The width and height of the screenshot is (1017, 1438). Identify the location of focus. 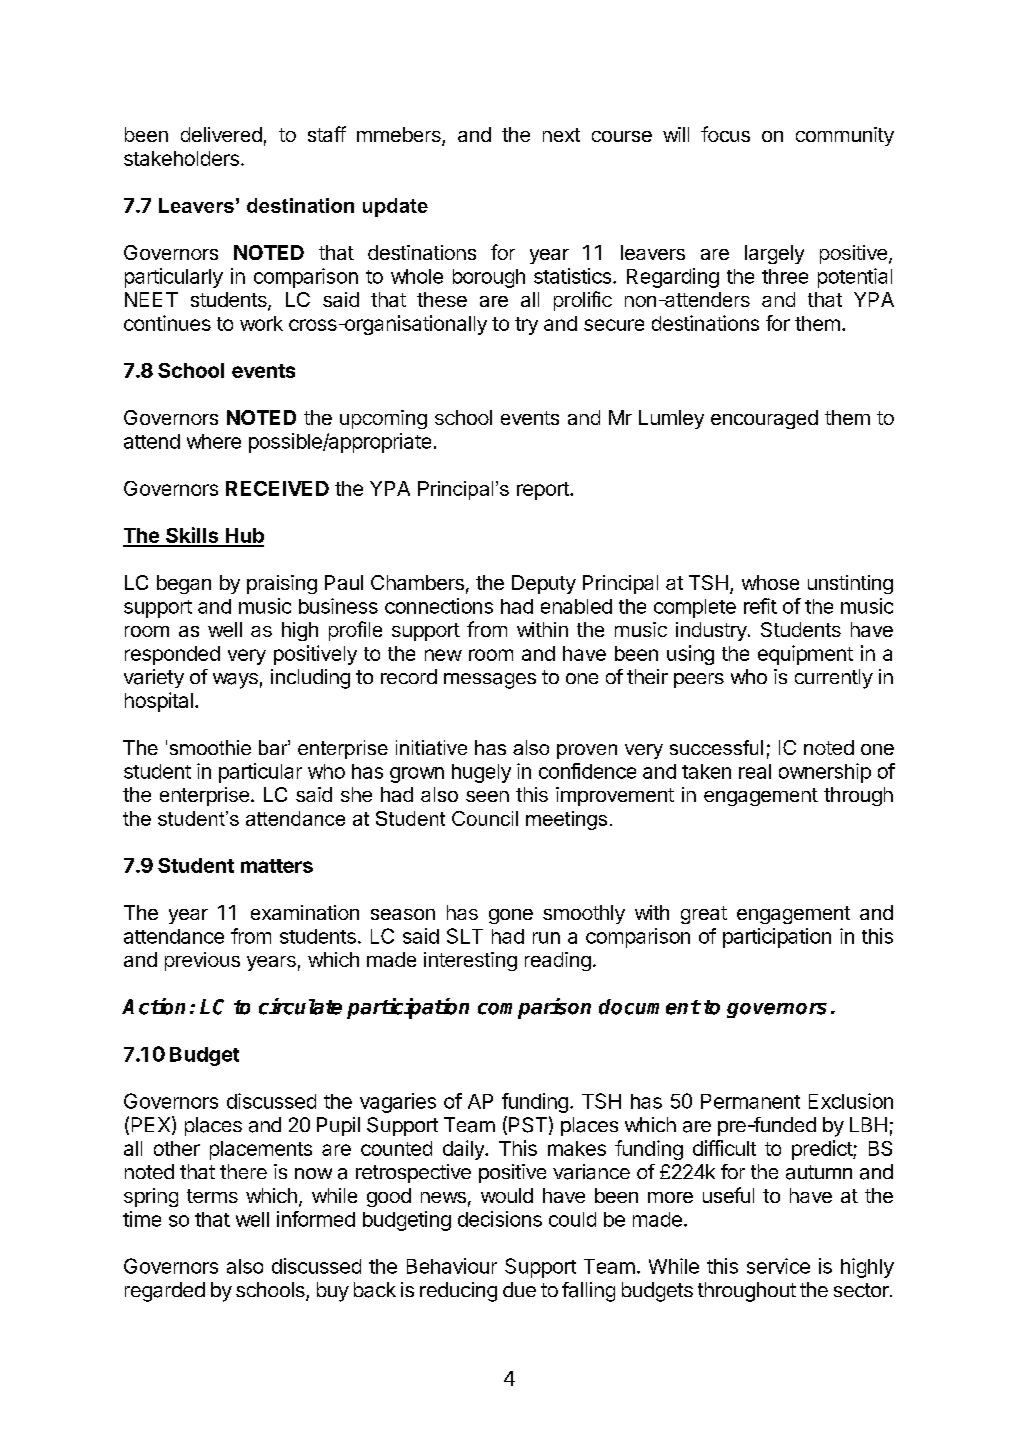
(725, 134).
